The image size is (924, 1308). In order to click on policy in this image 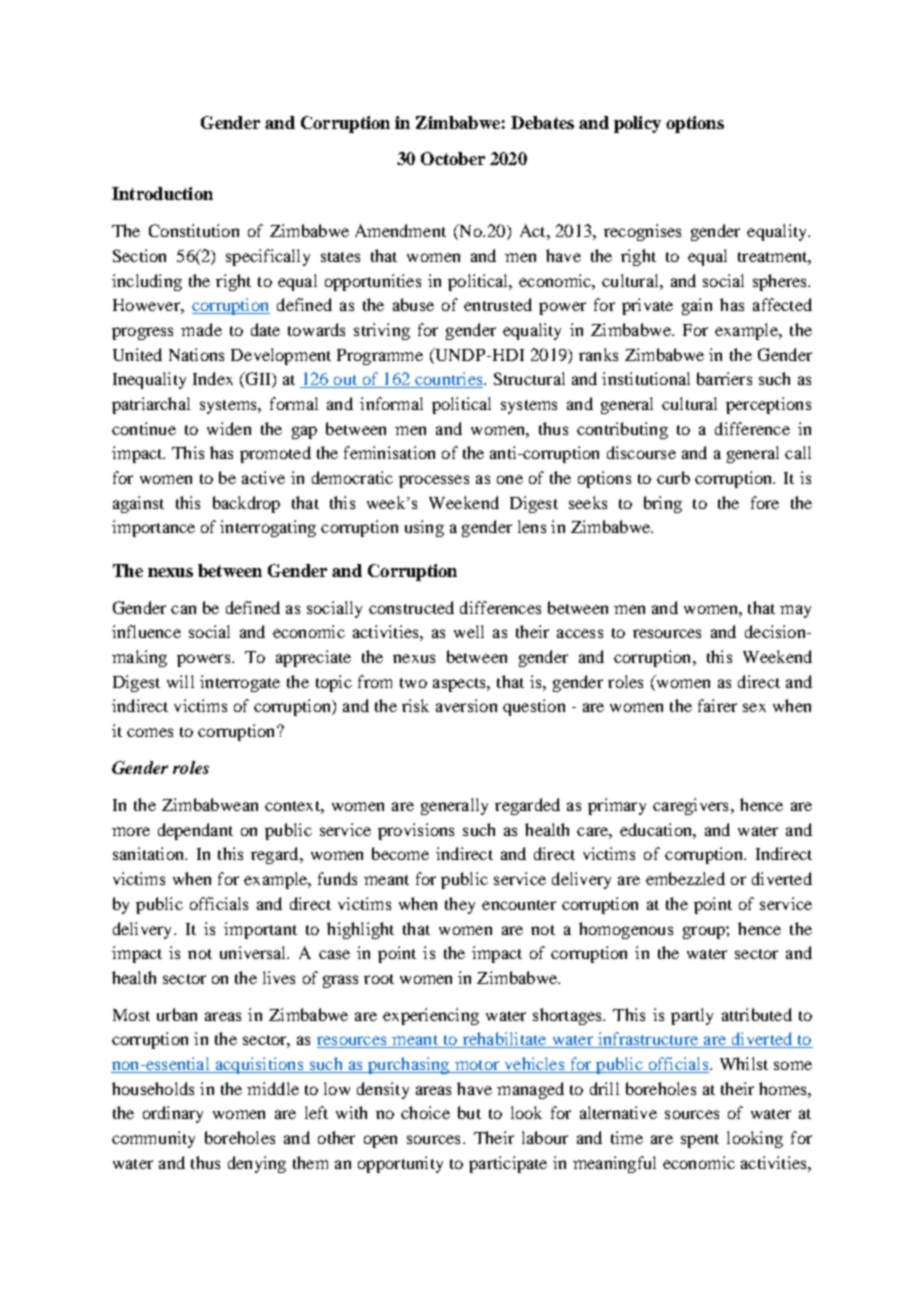, I will do `click(637, 124)`.
